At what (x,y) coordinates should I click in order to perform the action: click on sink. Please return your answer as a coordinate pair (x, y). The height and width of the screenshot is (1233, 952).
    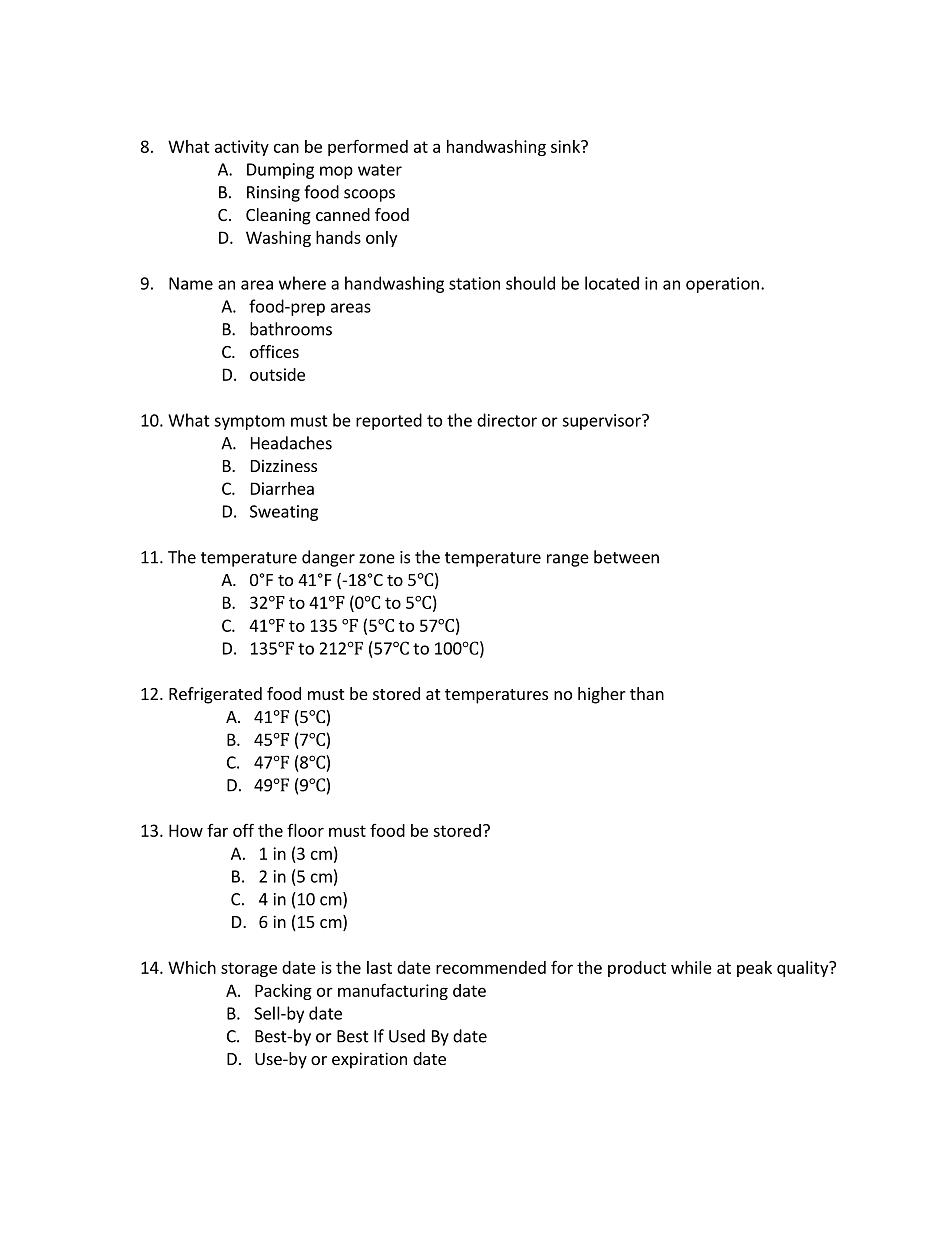
    Looking at the image, I should click on (566, 146).
